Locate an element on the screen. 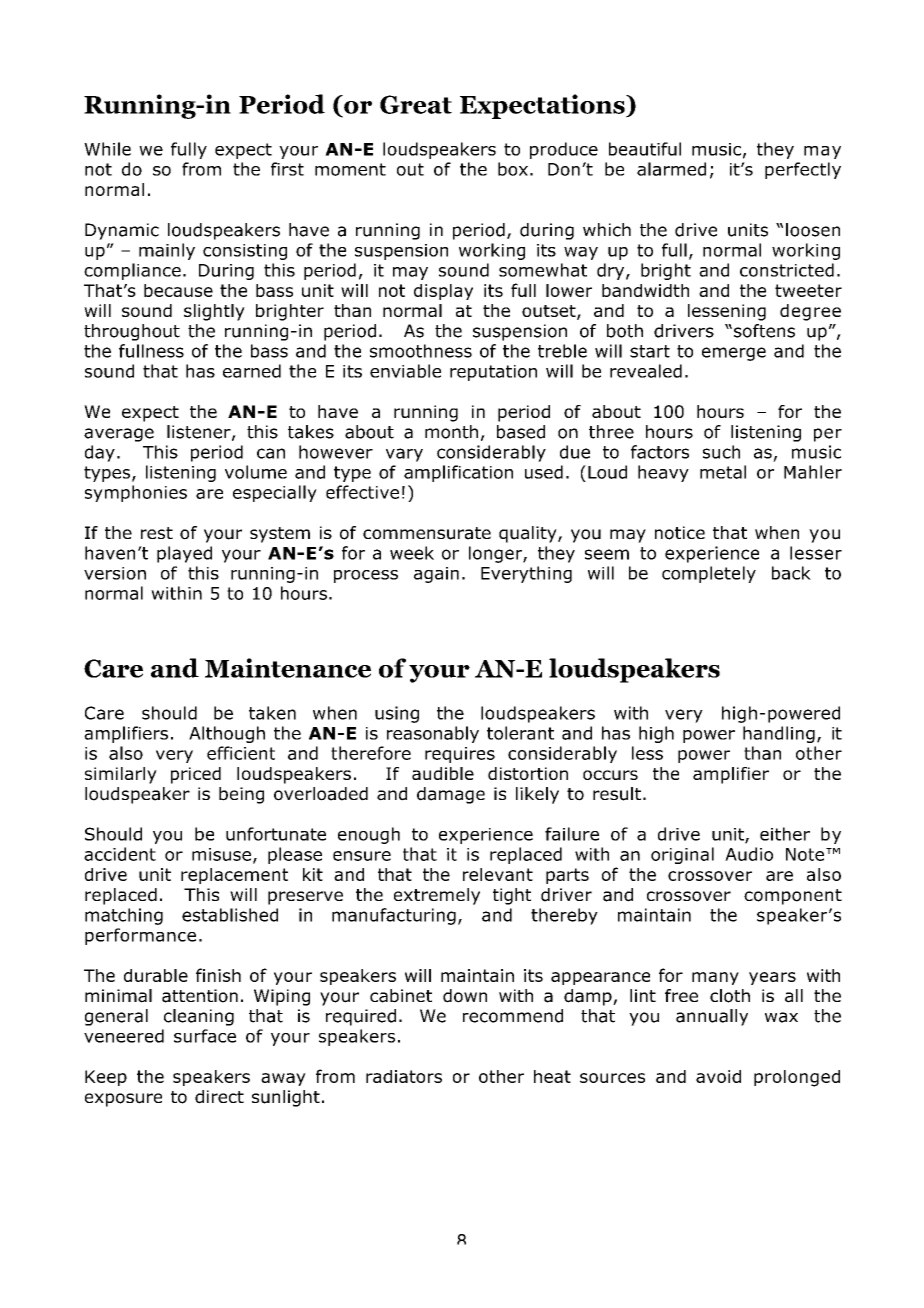  Audio is located at coordinates (749, 854).
